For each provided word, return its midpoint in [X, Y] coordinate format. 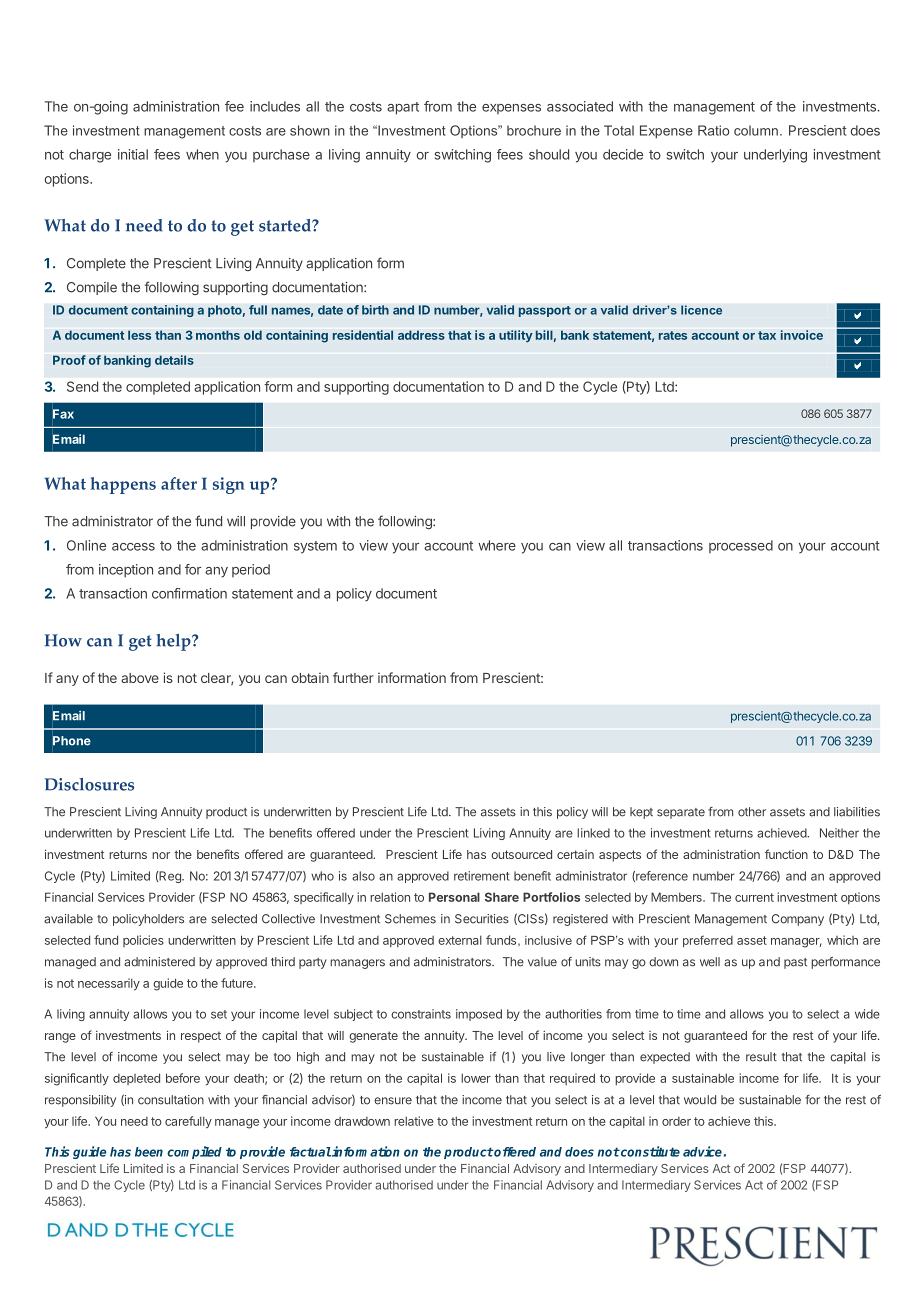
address [421, 335]
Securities [482, 919]
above [140, 678]
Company [798, 920]
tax [767, 335]
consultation [171, 1100]
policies [143, 941]
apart [403, 108]
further [353, 677]
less [139, 335]
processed [741, 546]
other [752, 812]
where [497, 545]
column [756, 130]
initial [133, 154]
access [133, 547]
